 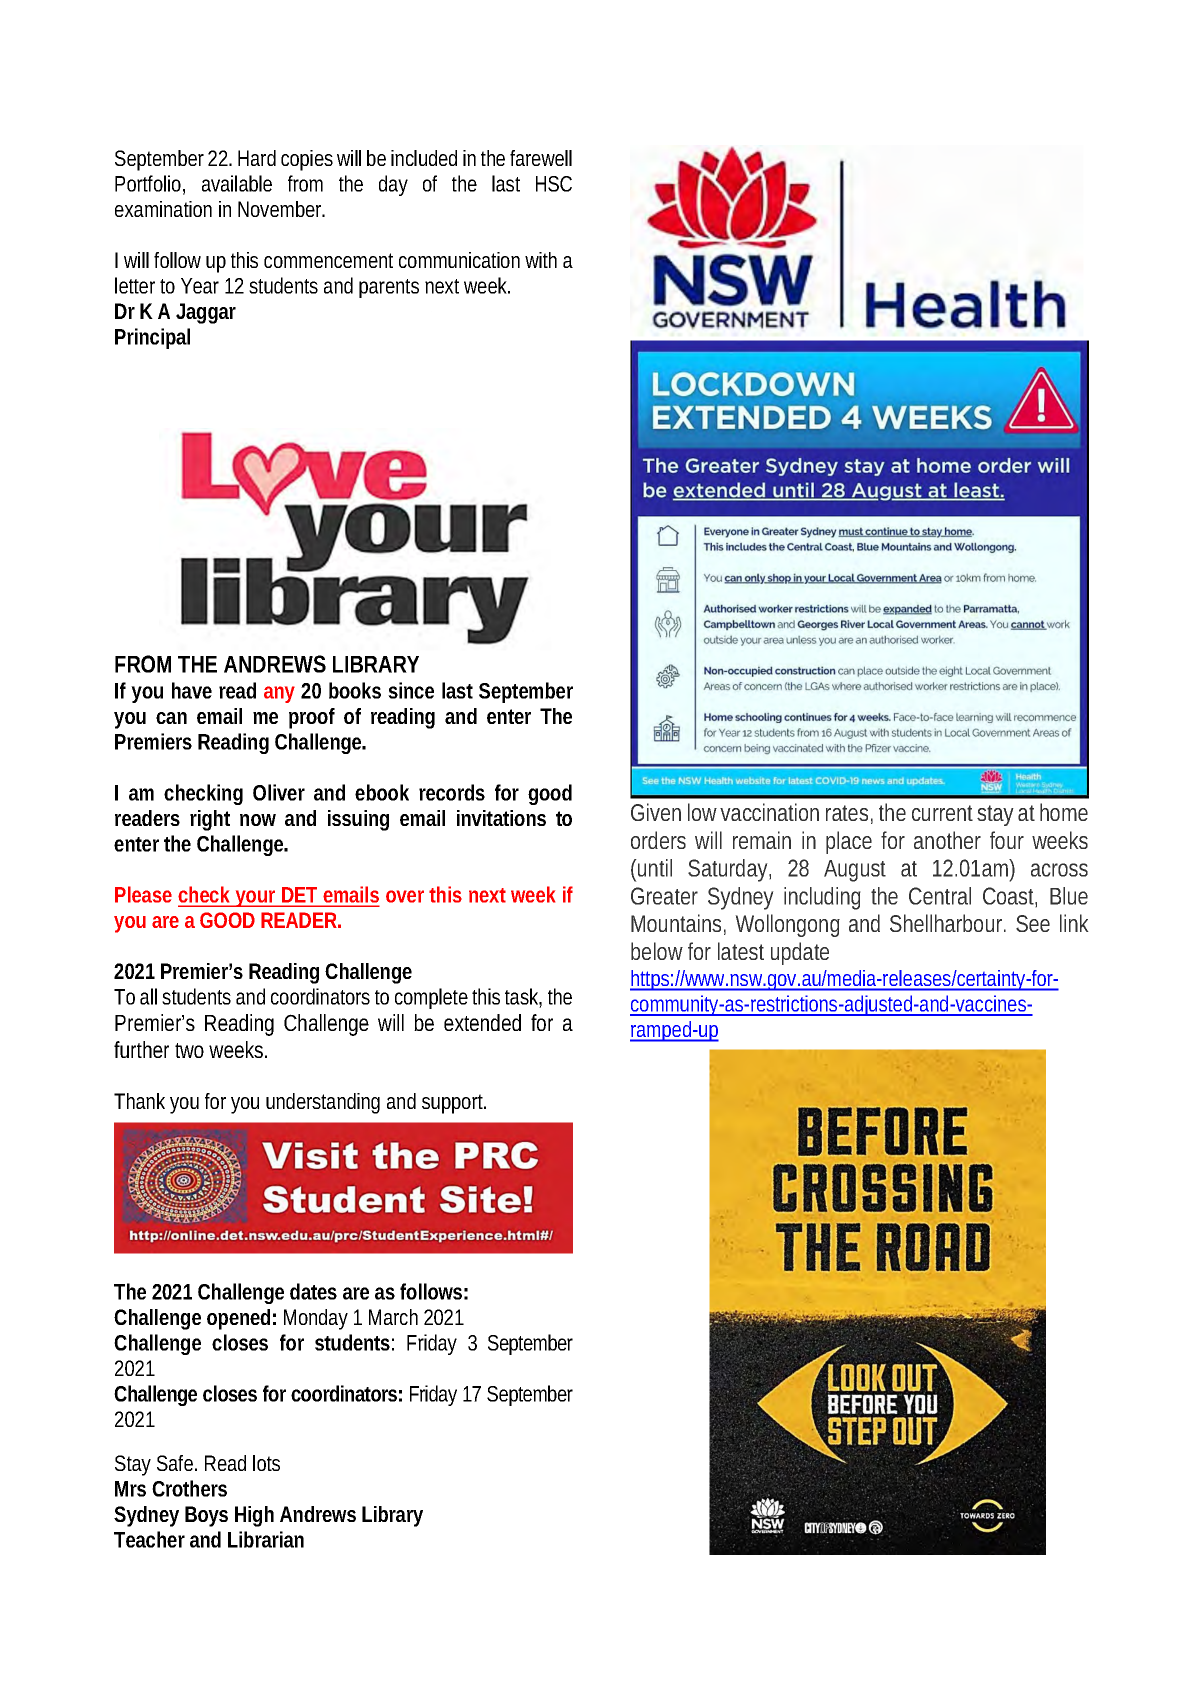 I want to click on another, so click(x=947, y=840).
